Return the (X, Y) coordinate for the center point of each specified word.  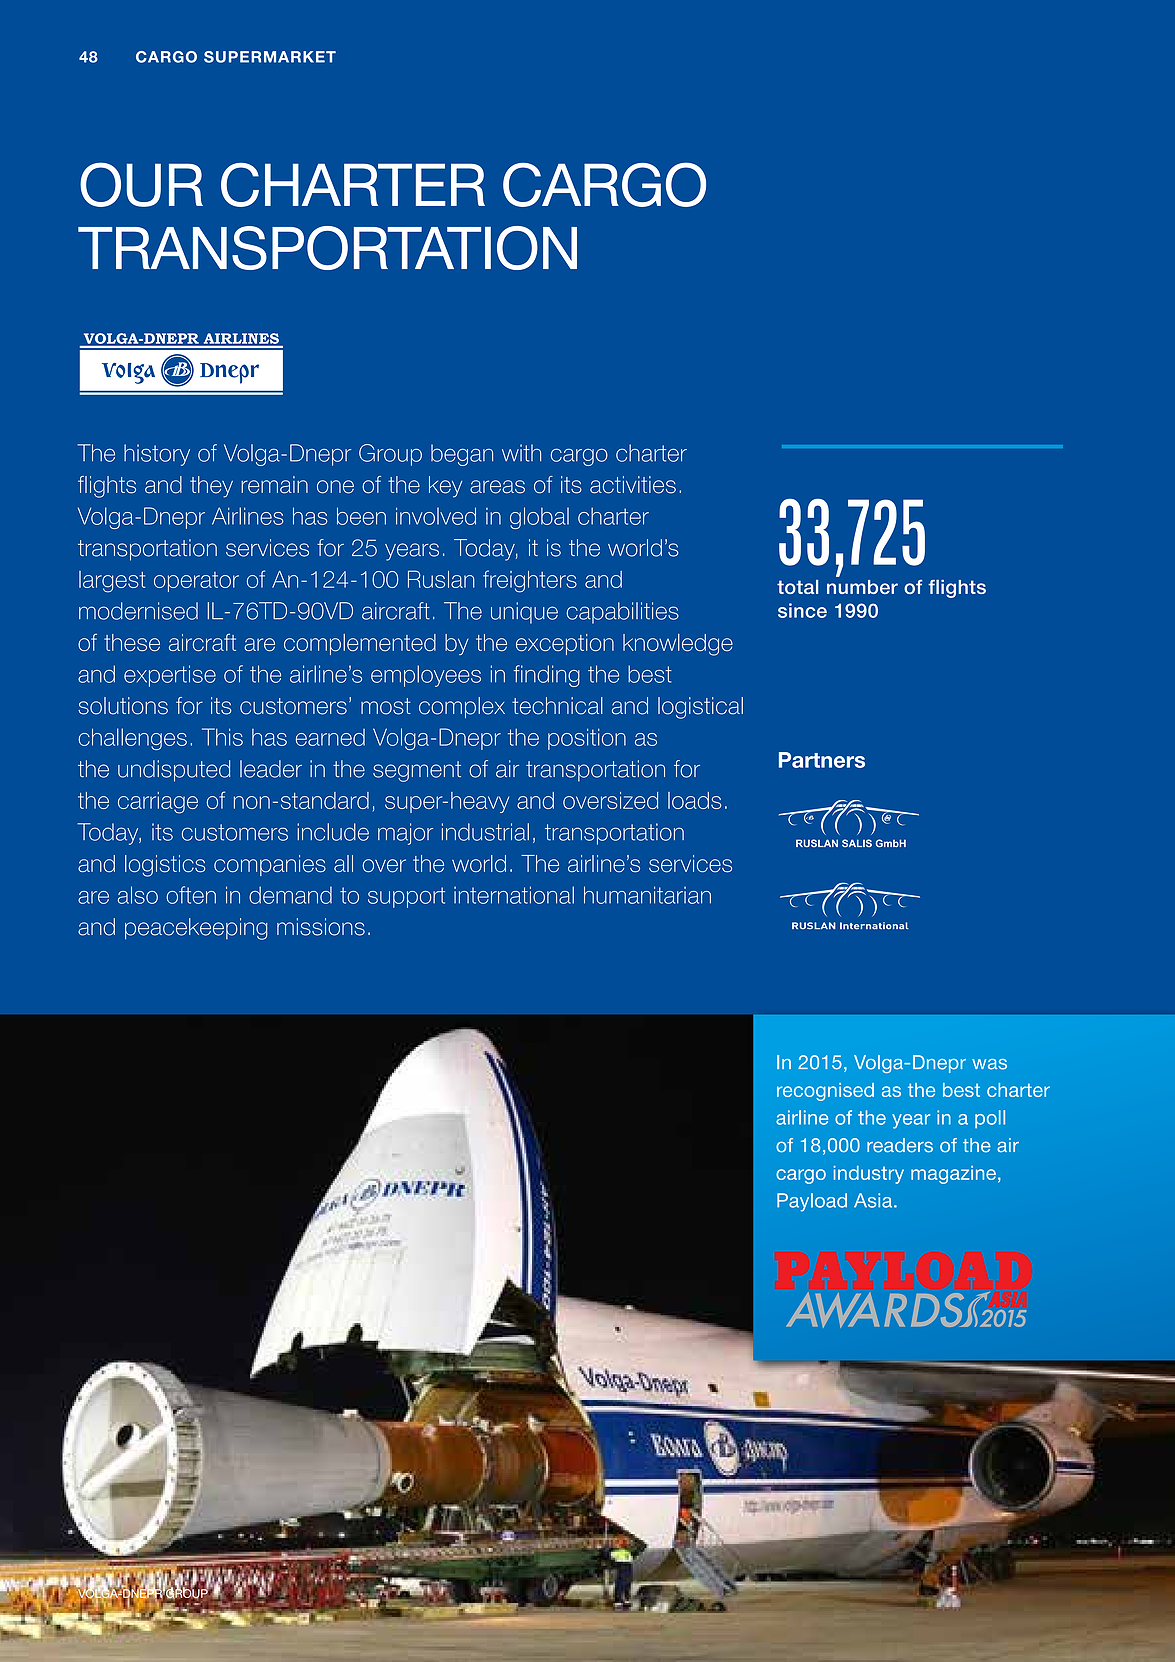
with (521, 453)
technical (557, 706)
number (862, 587)
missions (321, 927)
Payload (812, 1202)
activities (633, 485)
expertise (170, 676)
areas (497, 487)
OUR (141, 184)
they (211, 487)
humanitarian (647, 895)
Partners (822, 760)
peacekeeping (196, 929)
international (514, 895)
